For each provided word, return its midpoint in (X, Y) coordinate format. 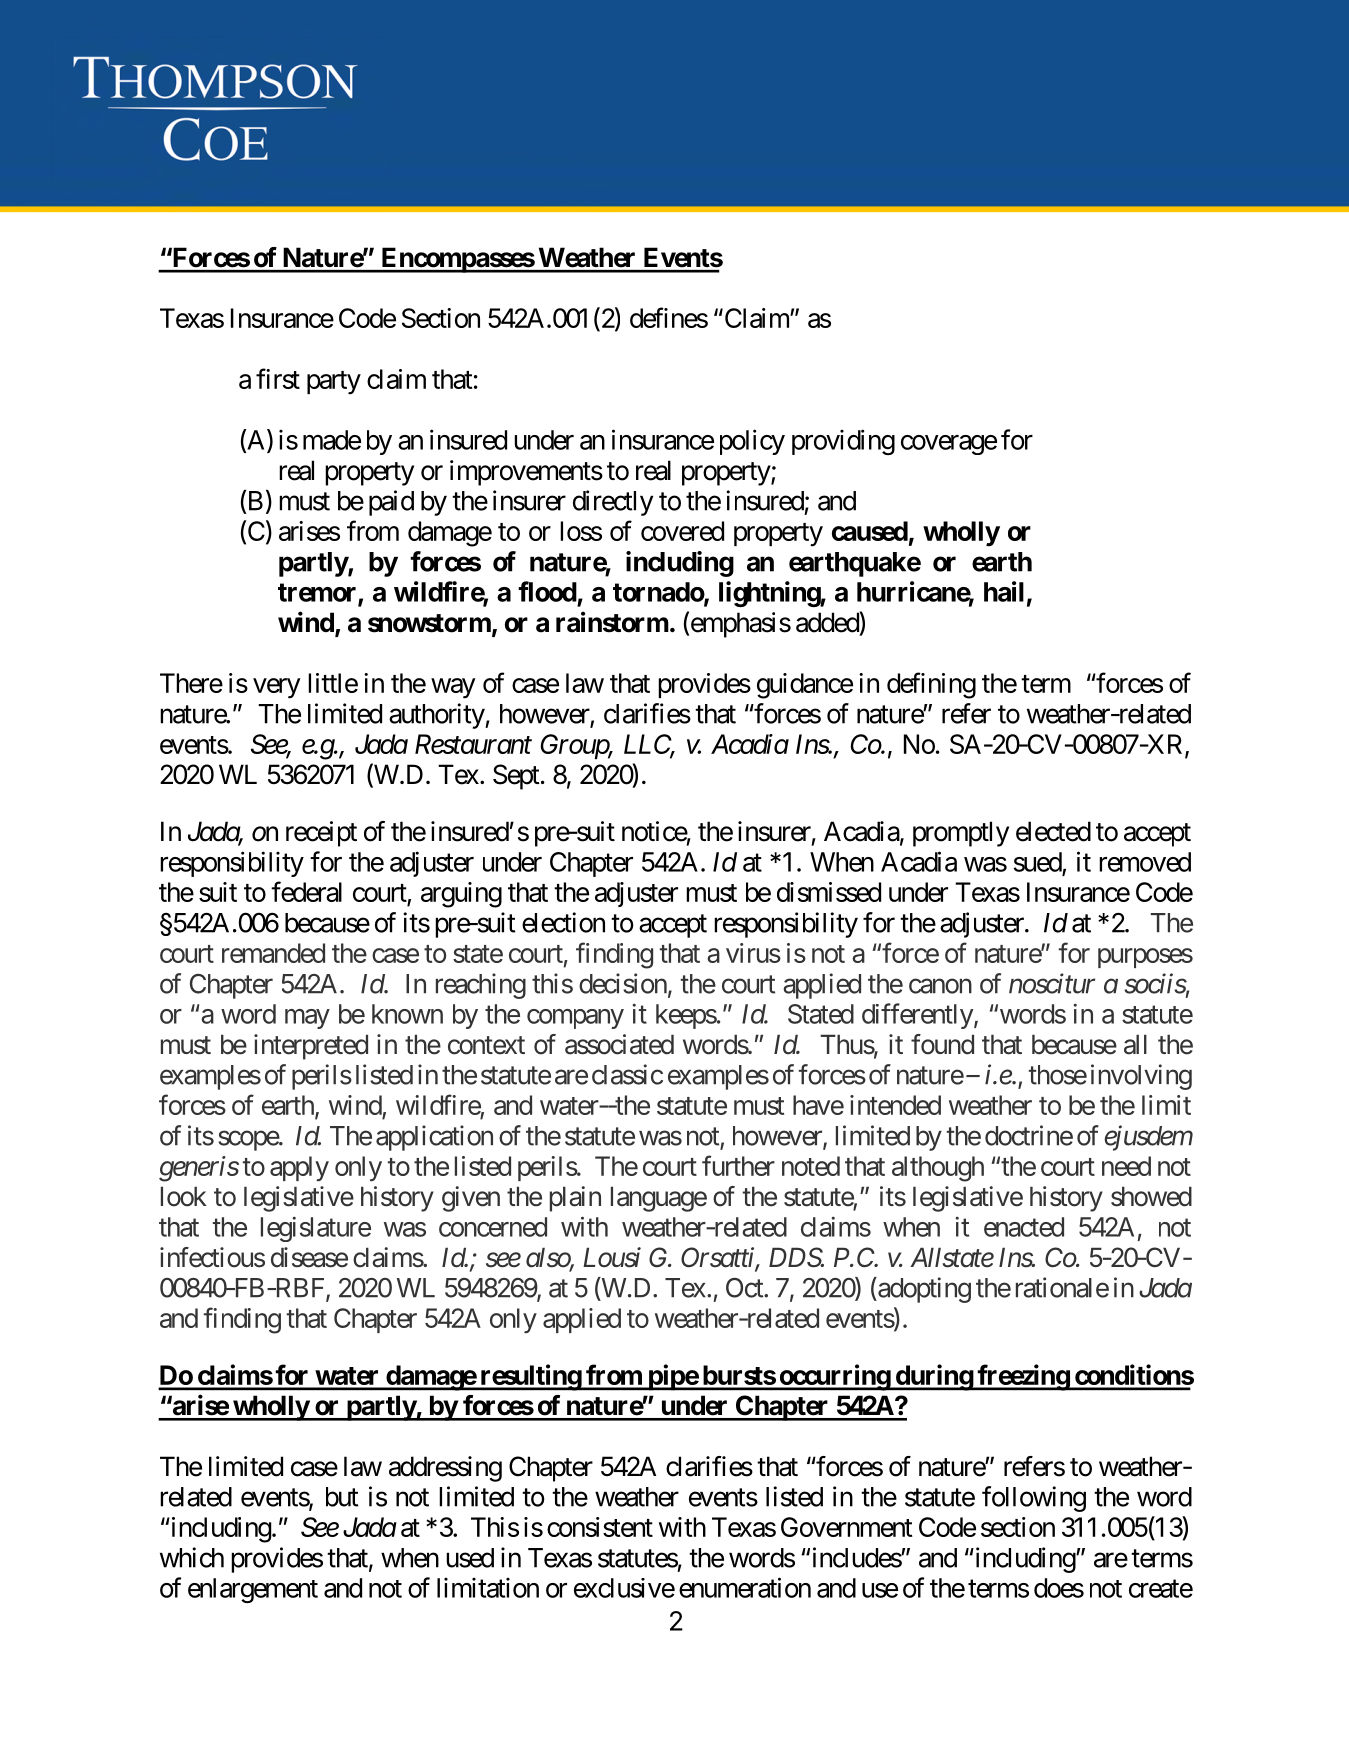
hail (1004, 591)
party (334, 383)
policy (752, 442)
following (1034, 1499)
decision (623, 983)
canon (940, 986)
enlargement (253, 1590)
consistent (600, 1527)
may (307, 1019)
